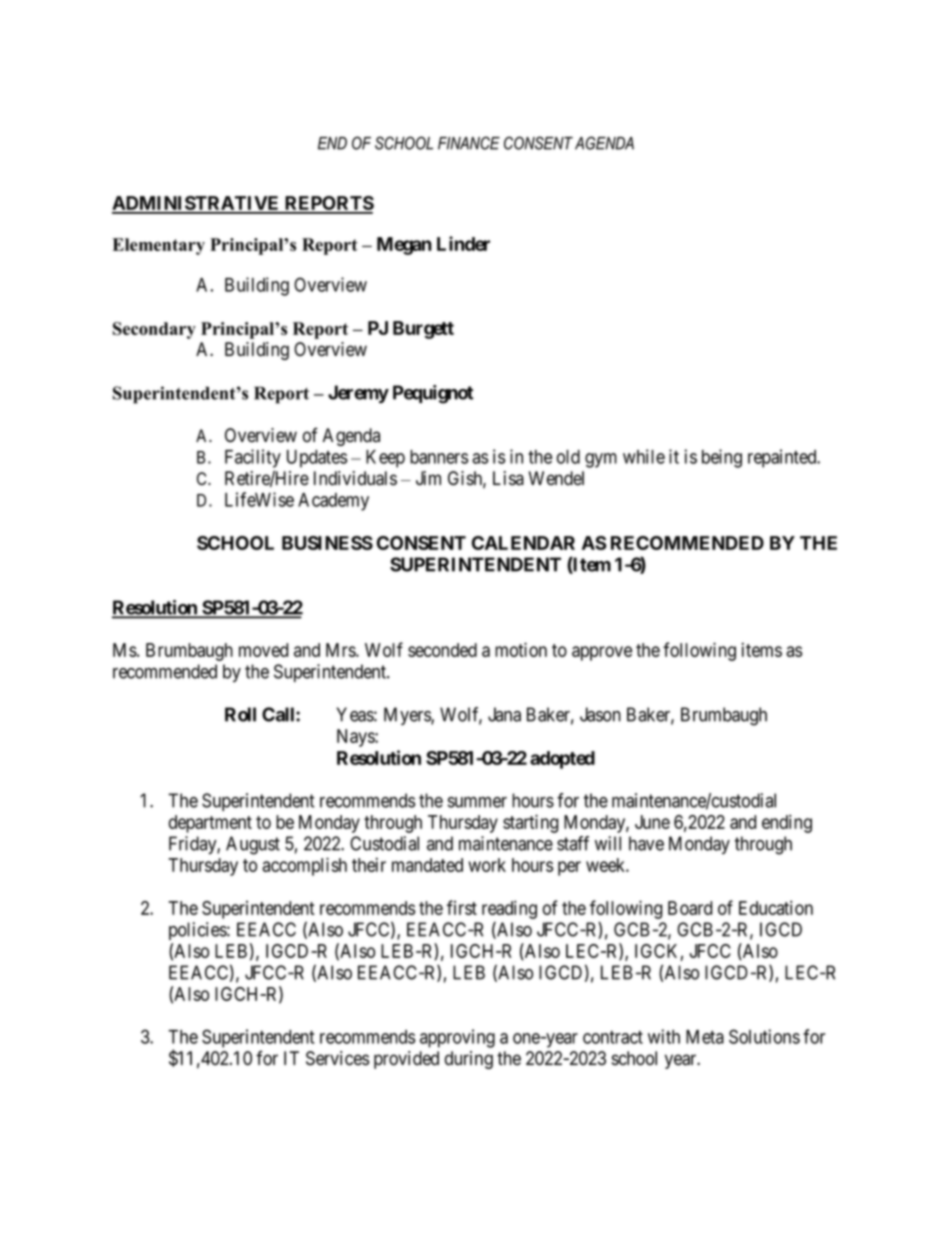  Describe the element at coordinates (197, 204) in the page. I see `ADMINISTRATIVE` at that location.
